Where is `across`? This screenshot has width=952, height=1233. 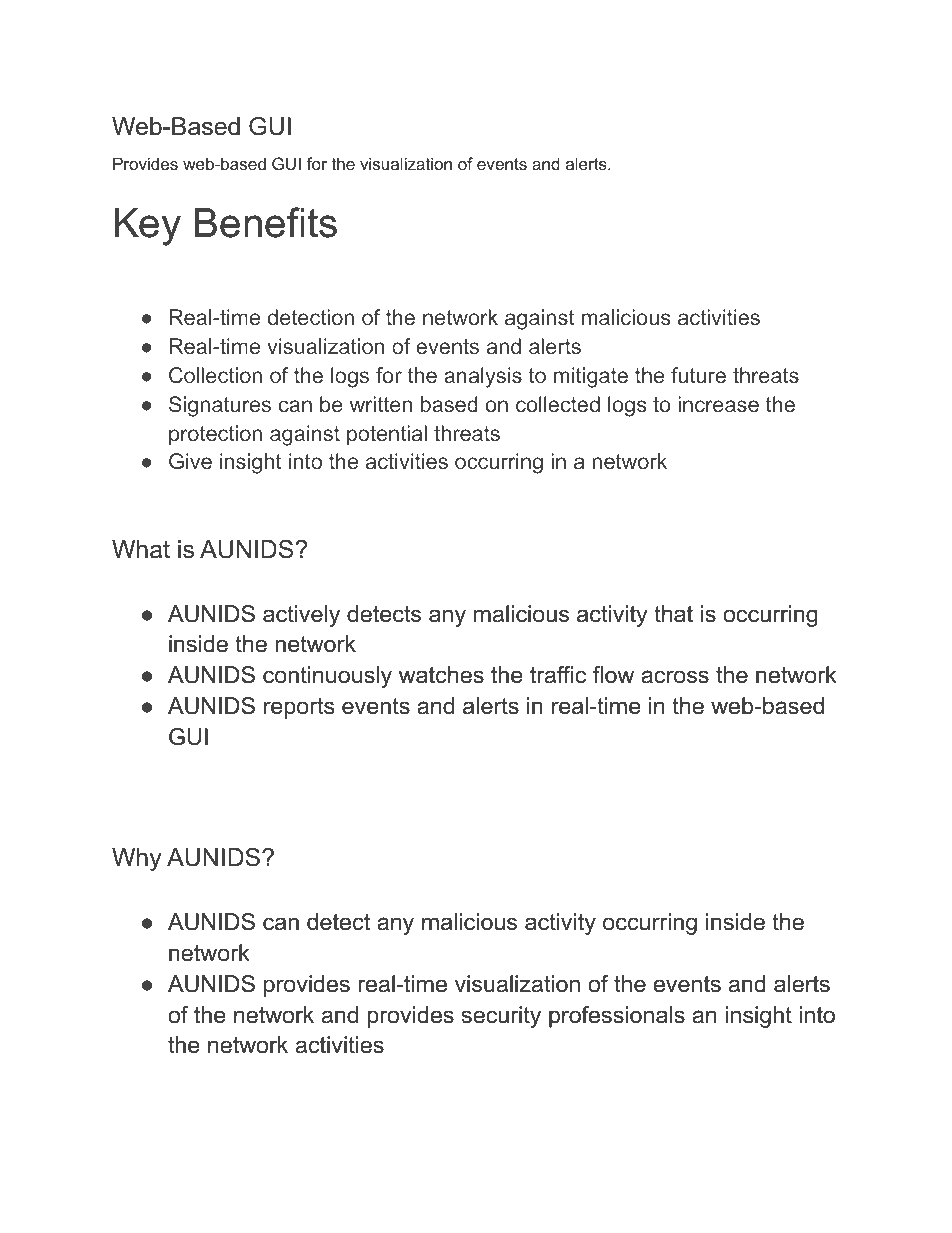
across is located at coordinates (675, 677).
